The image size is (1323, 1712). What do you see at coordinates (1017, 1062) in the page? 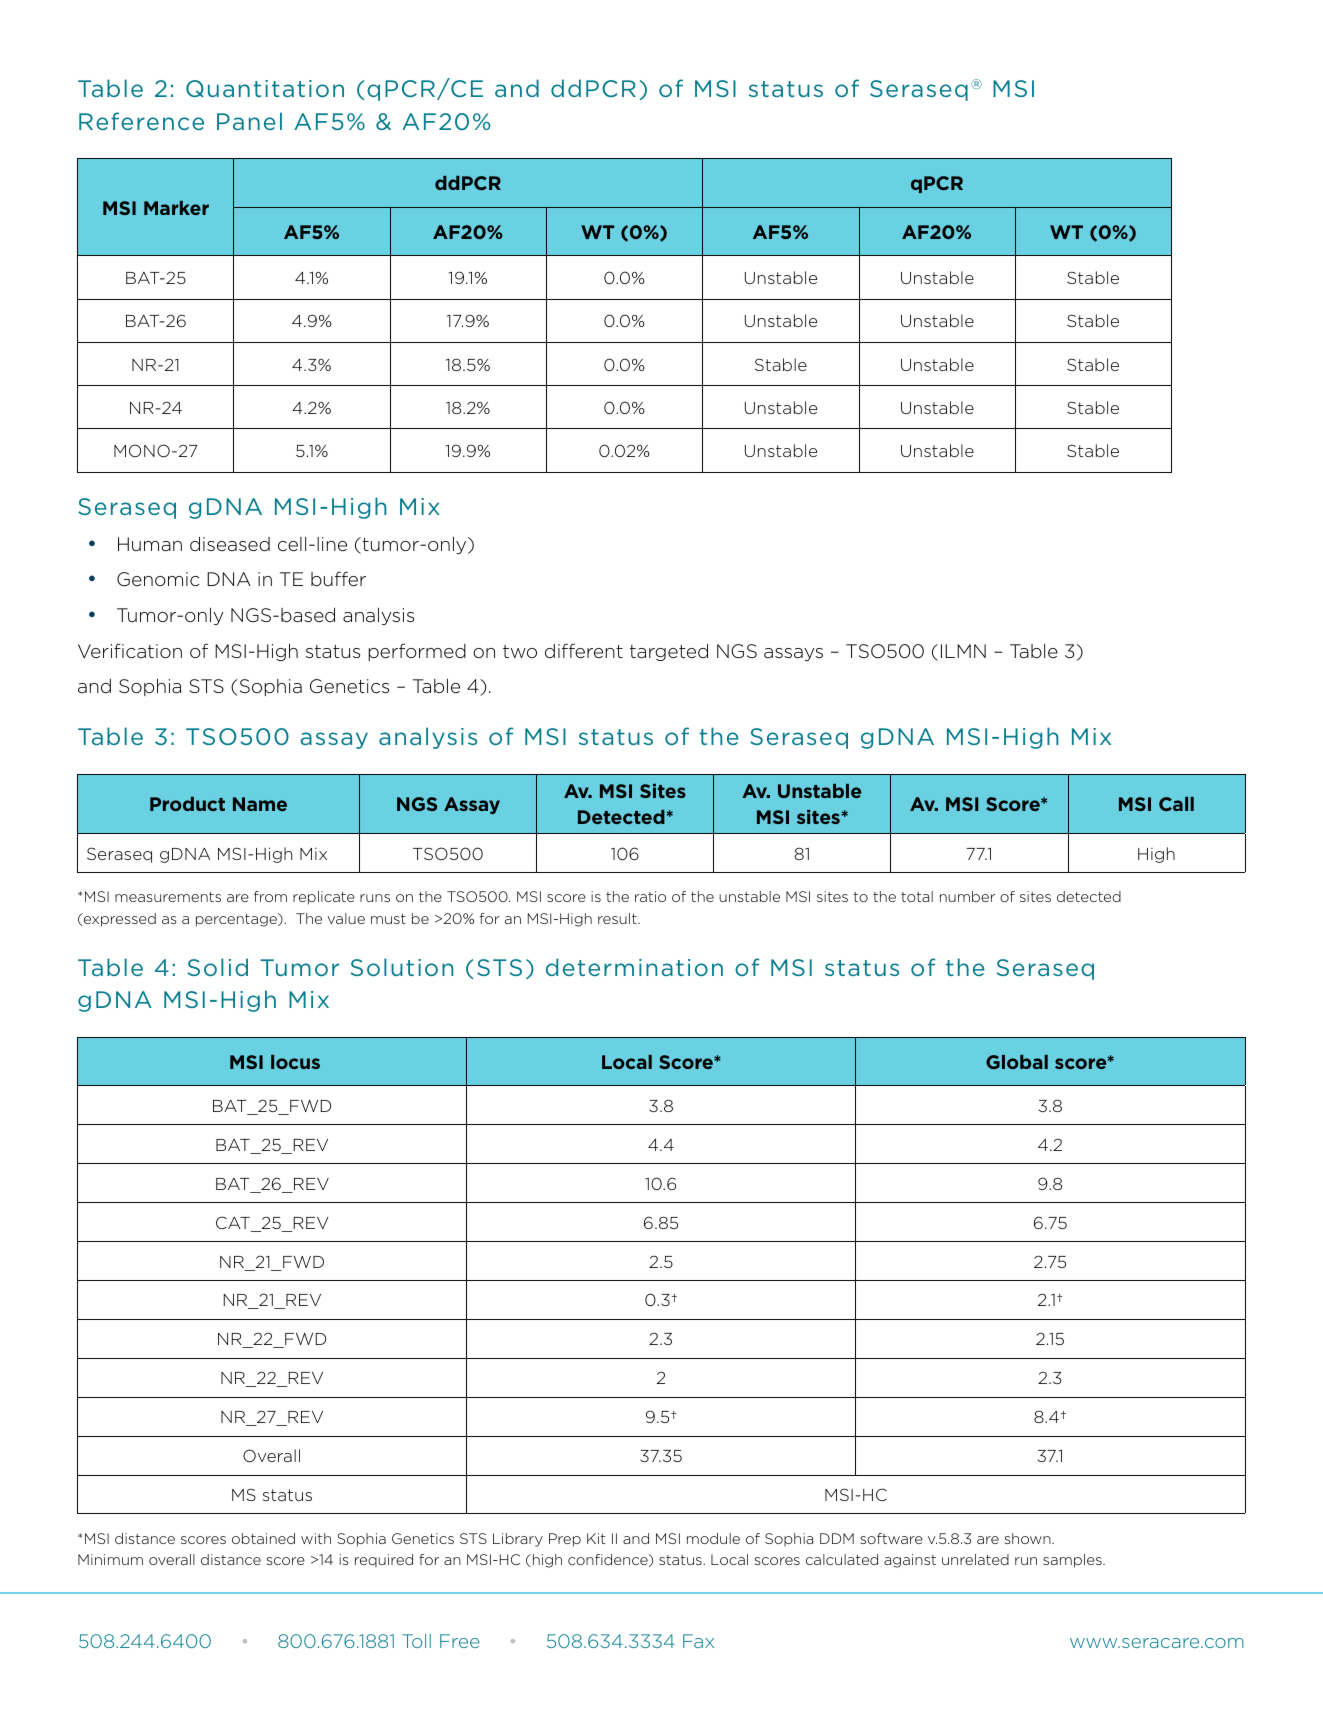
I see `Global` at bounding box center [1017, 1062].
